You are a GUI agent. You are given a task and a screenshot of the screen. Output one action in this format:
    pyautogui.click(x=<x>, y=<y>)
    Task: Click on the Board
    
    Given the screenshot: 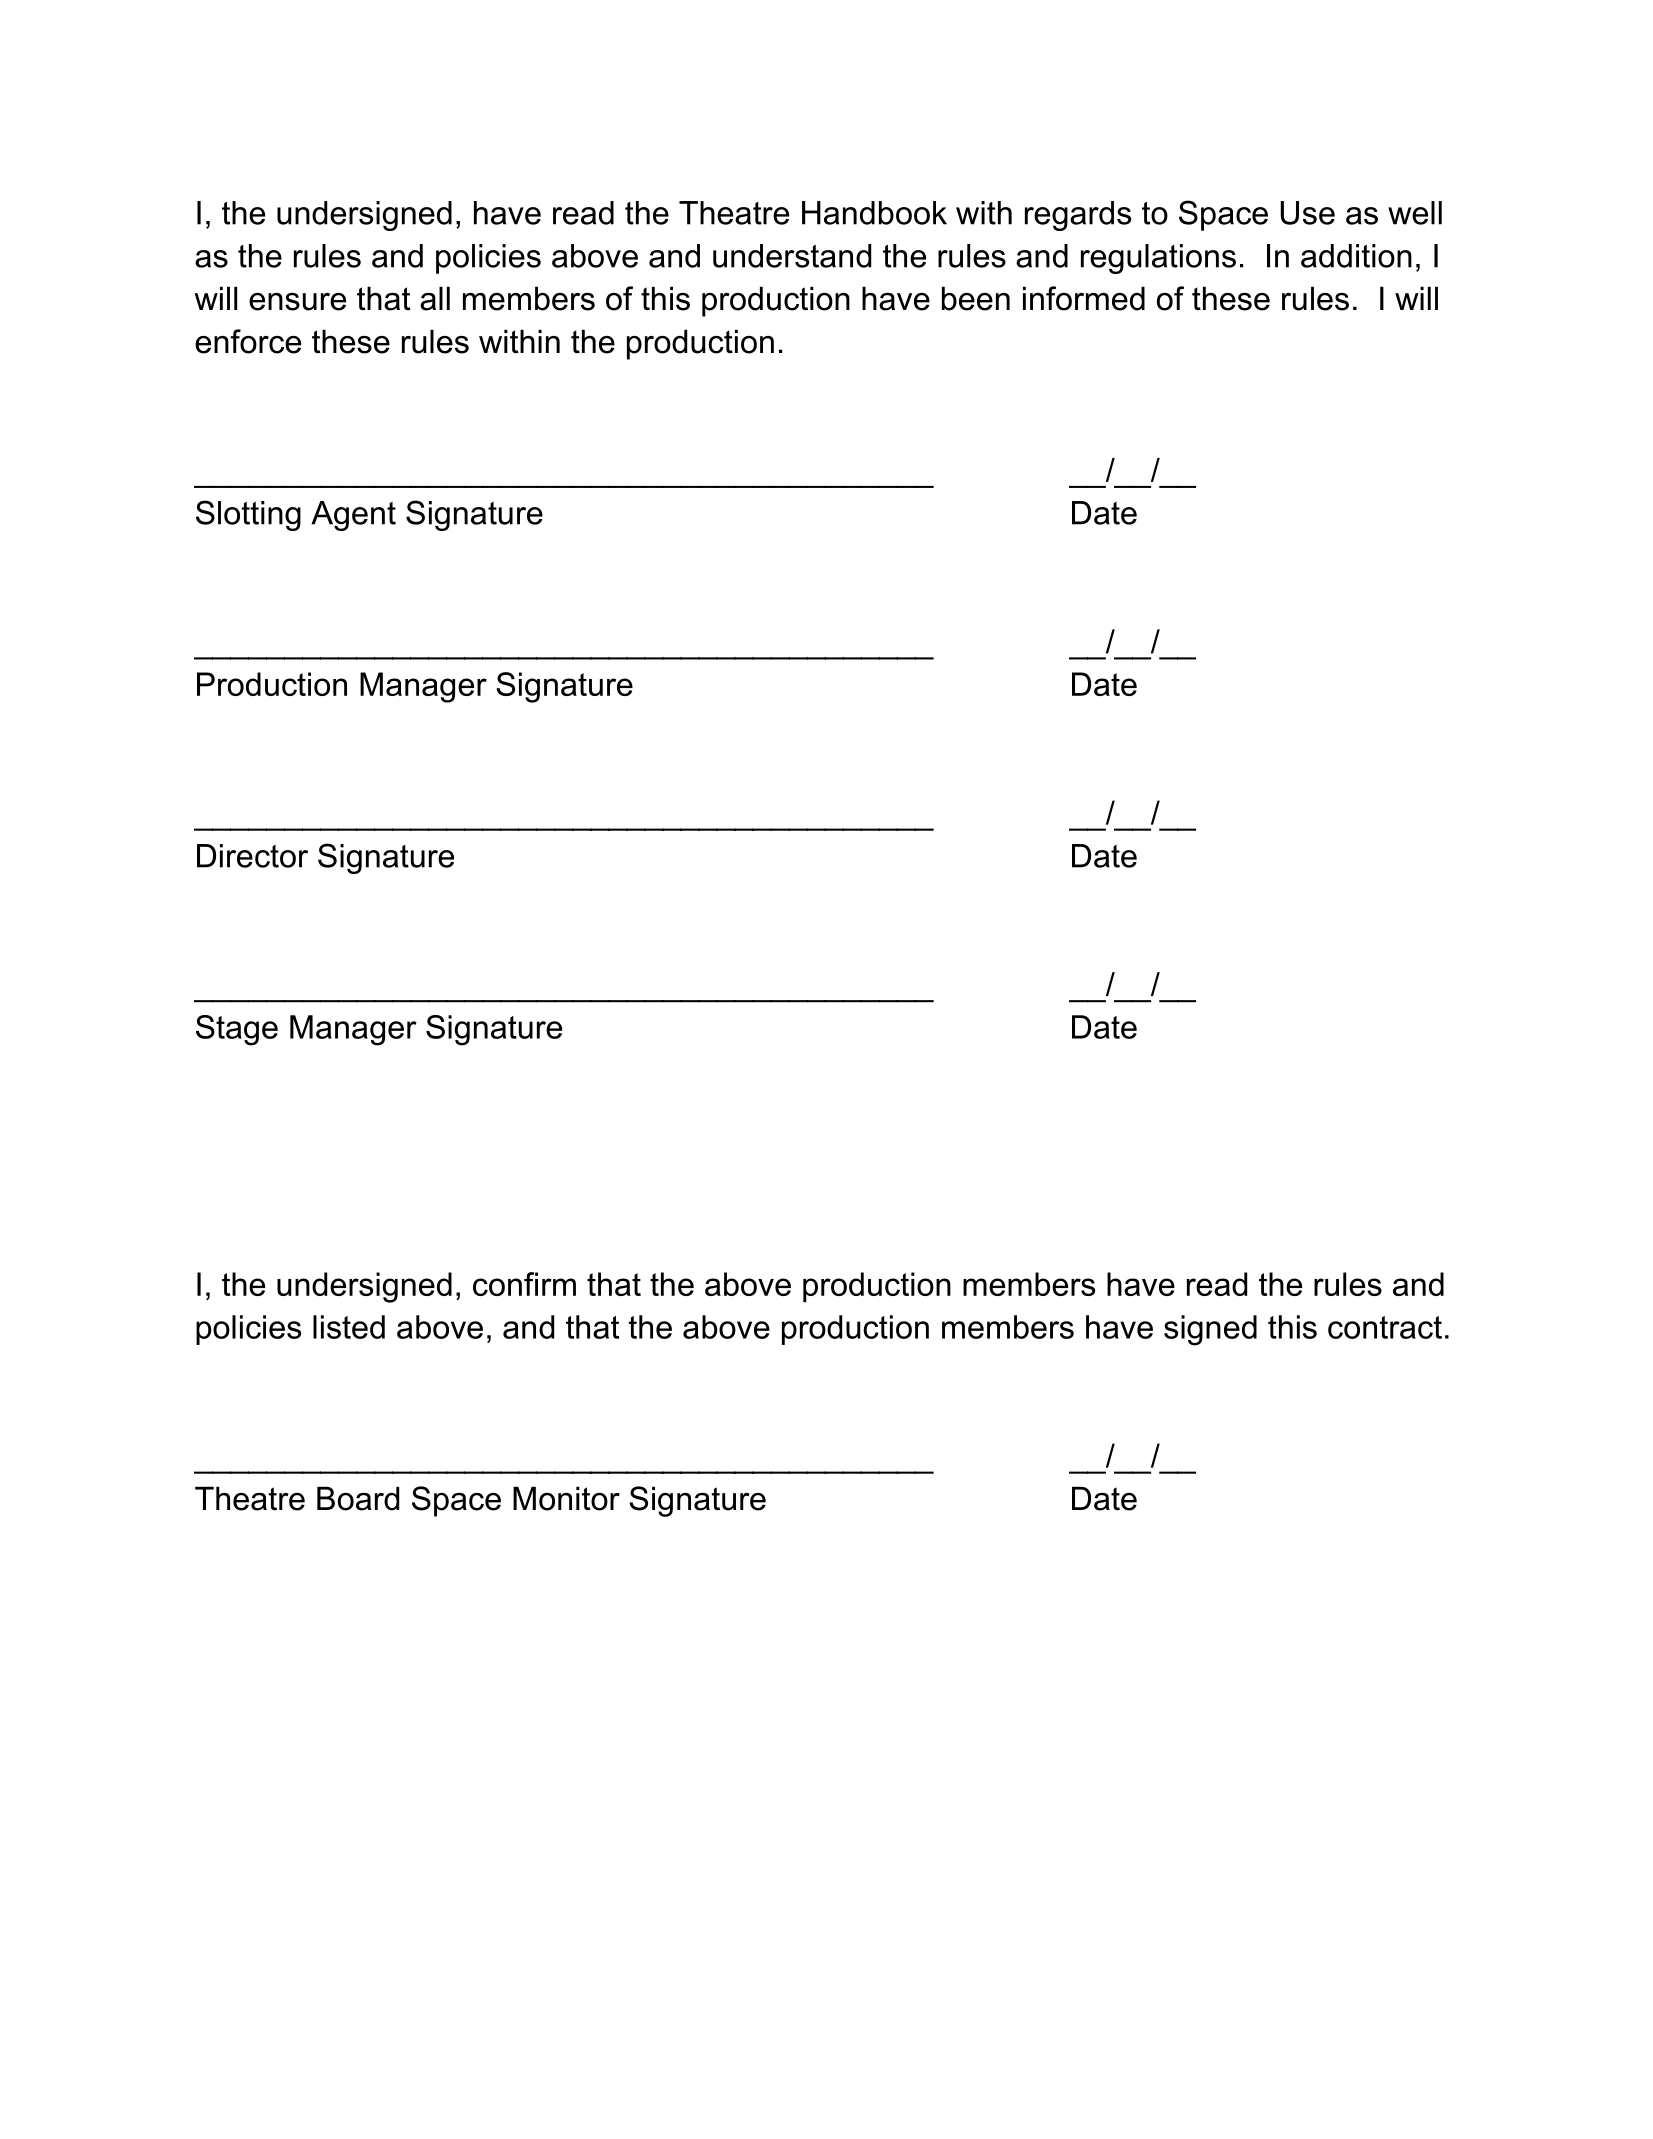 What is the action you would take?
    pyautogui.click(x=358, y=1498)
